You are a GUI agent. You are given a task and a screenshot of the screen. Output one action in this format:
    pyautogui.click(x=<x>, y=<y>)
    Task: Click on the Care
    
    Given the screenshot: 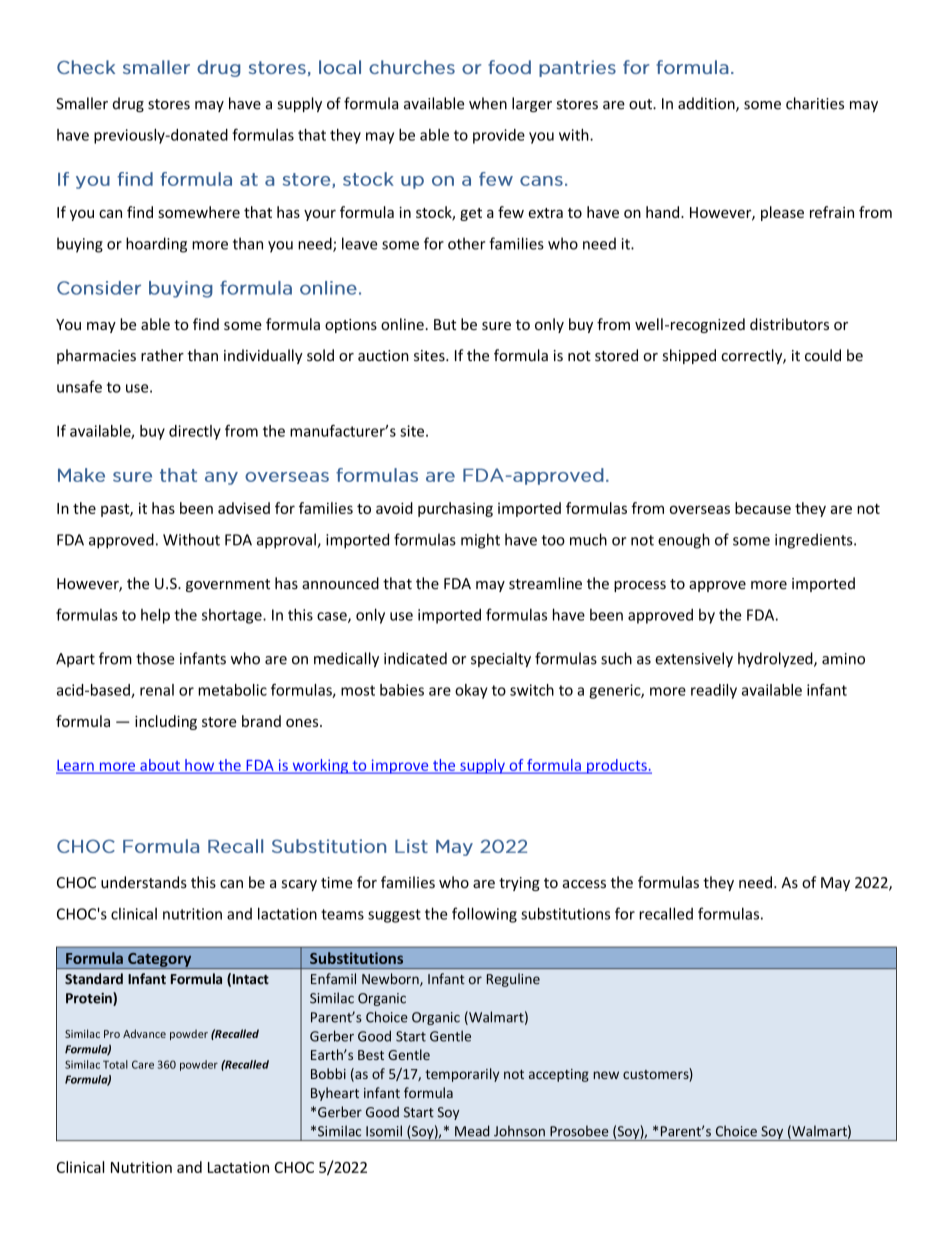 What is the action you would take?
    pyautogui.click(x=143, y=1064)
